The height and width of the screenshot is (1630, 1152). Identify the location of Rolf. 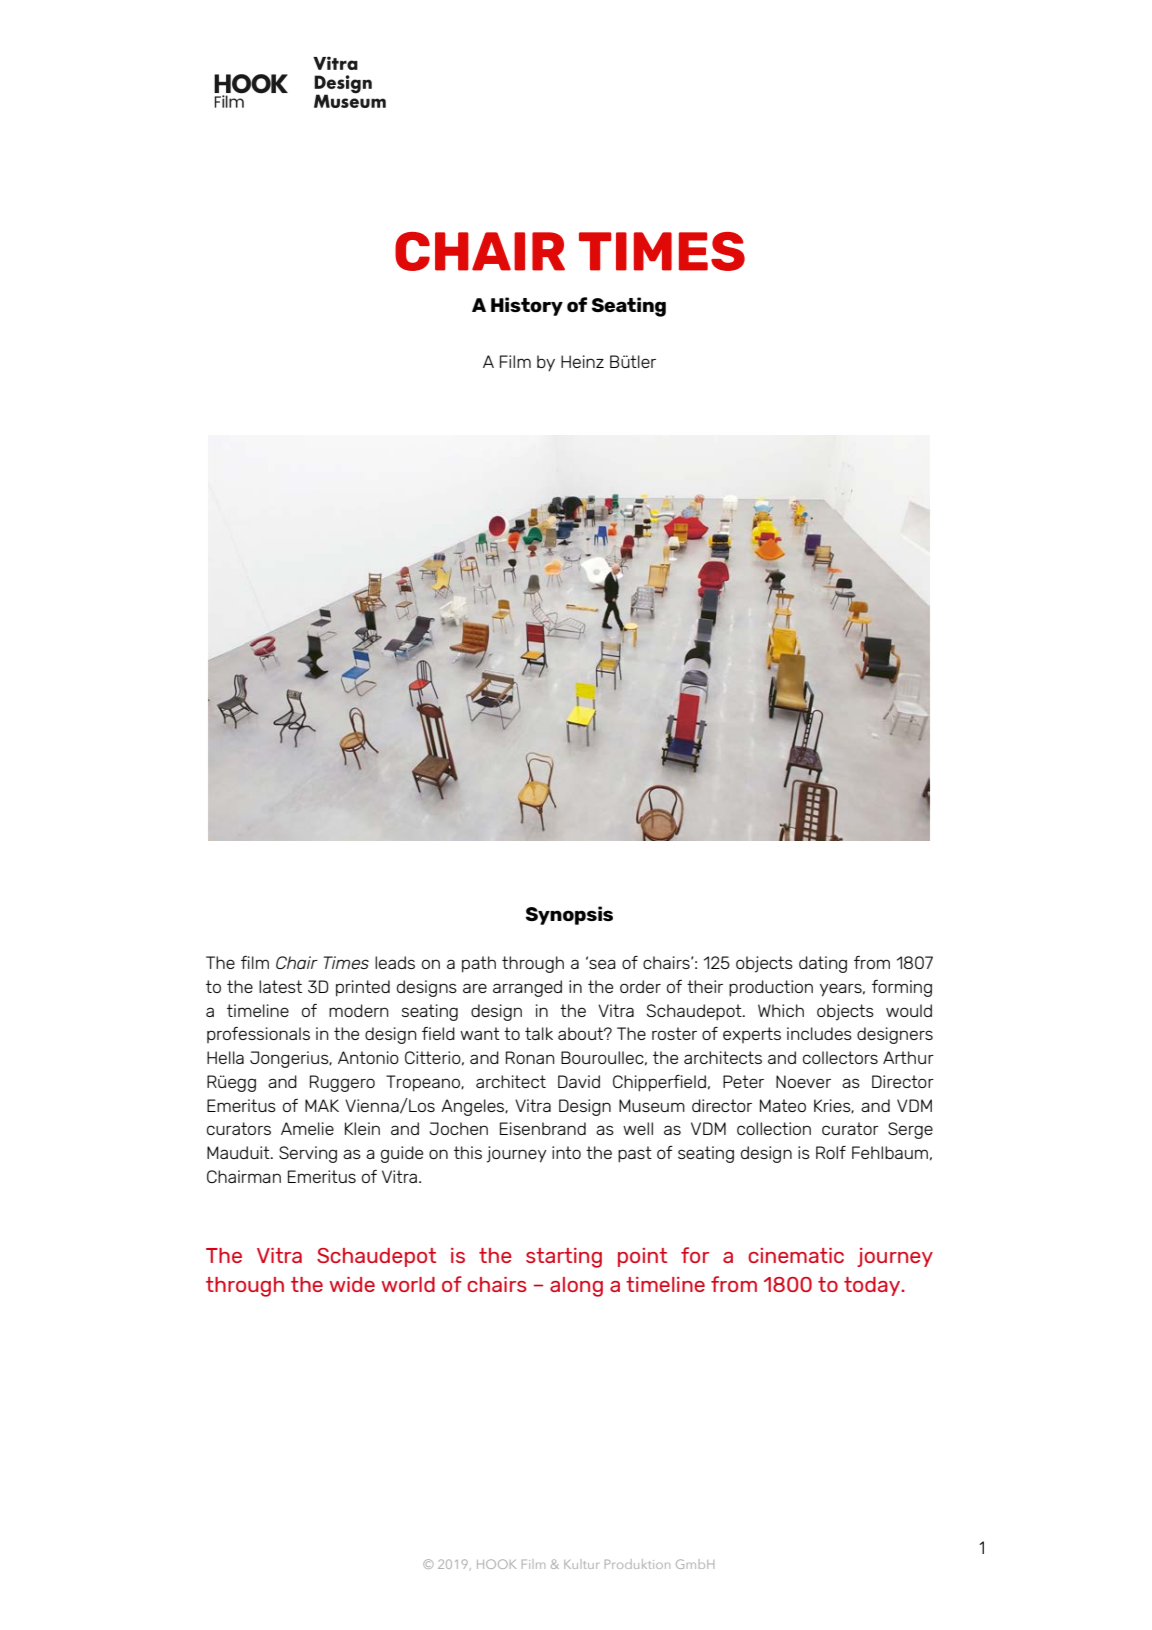
(831, 1152).
